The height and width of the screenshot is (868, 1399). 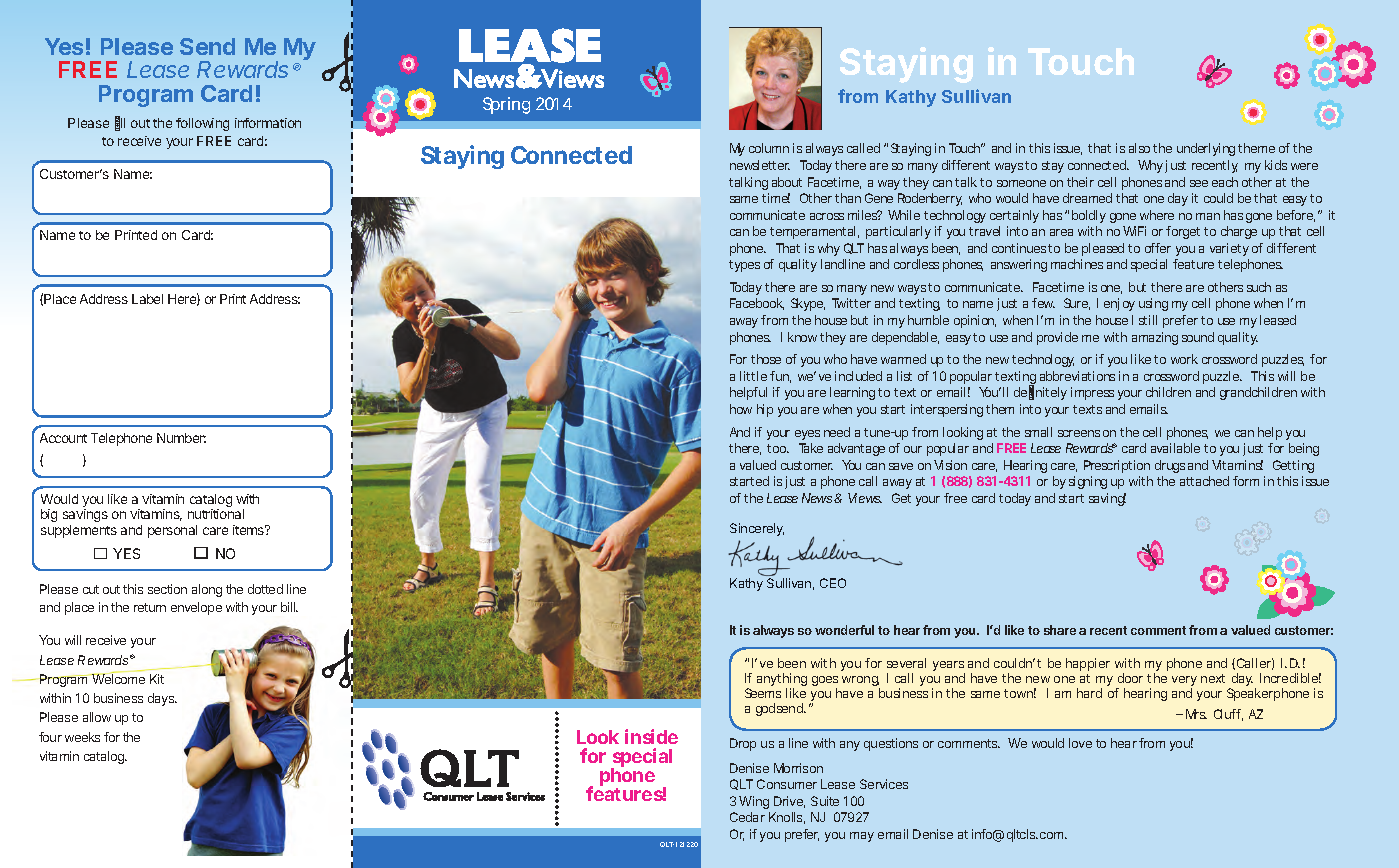 What do you see at coordinates (1060, 630) in the screenshot?
I see `share` at bounding box center [1060, 630].
